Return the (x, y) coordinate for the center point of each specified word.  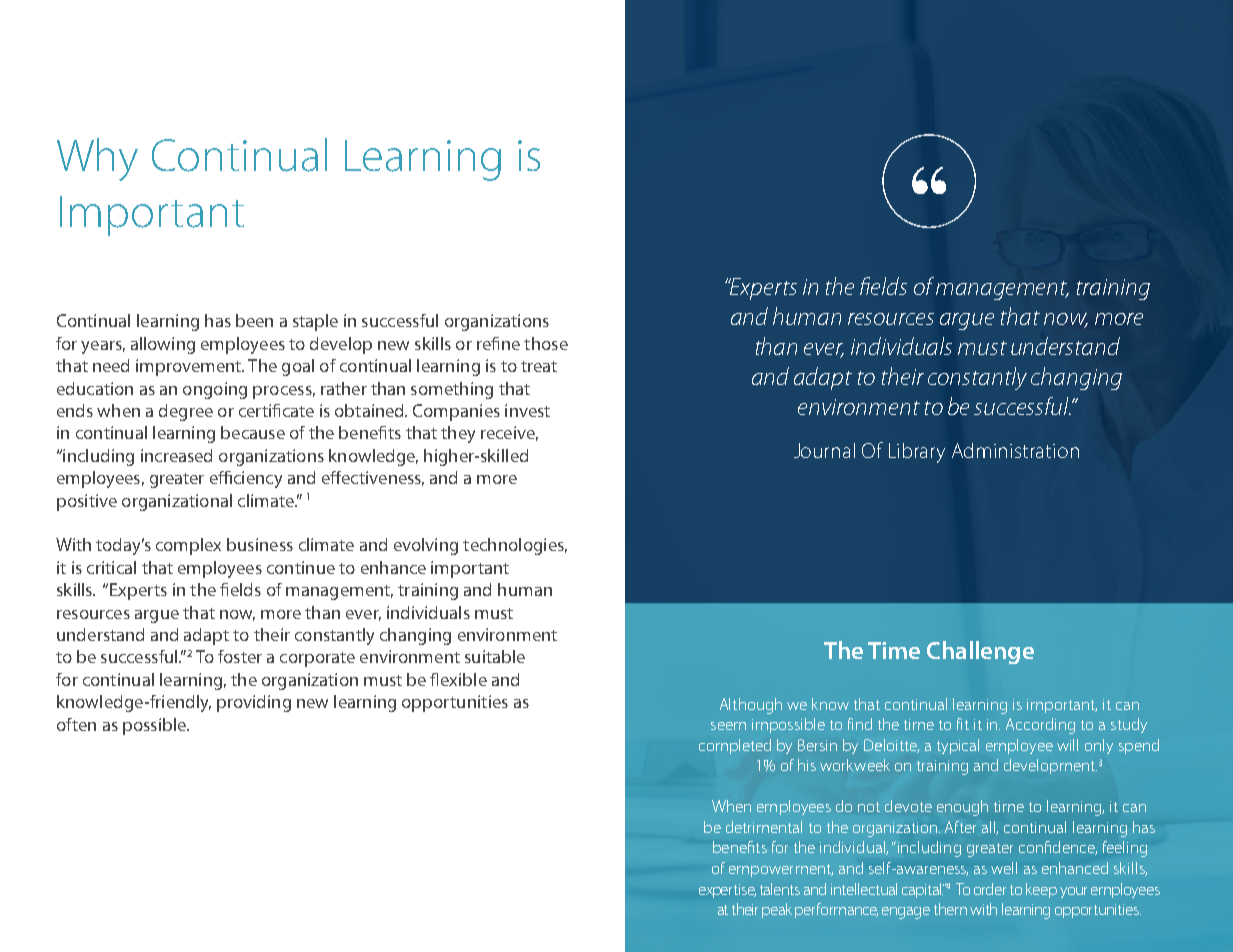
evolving (426, 546)
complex (188, 546)
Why (97, 159)
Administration (1015, 450)
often (76, 724)
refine (498, 343)
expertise (727, 891)
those (546, 343)
